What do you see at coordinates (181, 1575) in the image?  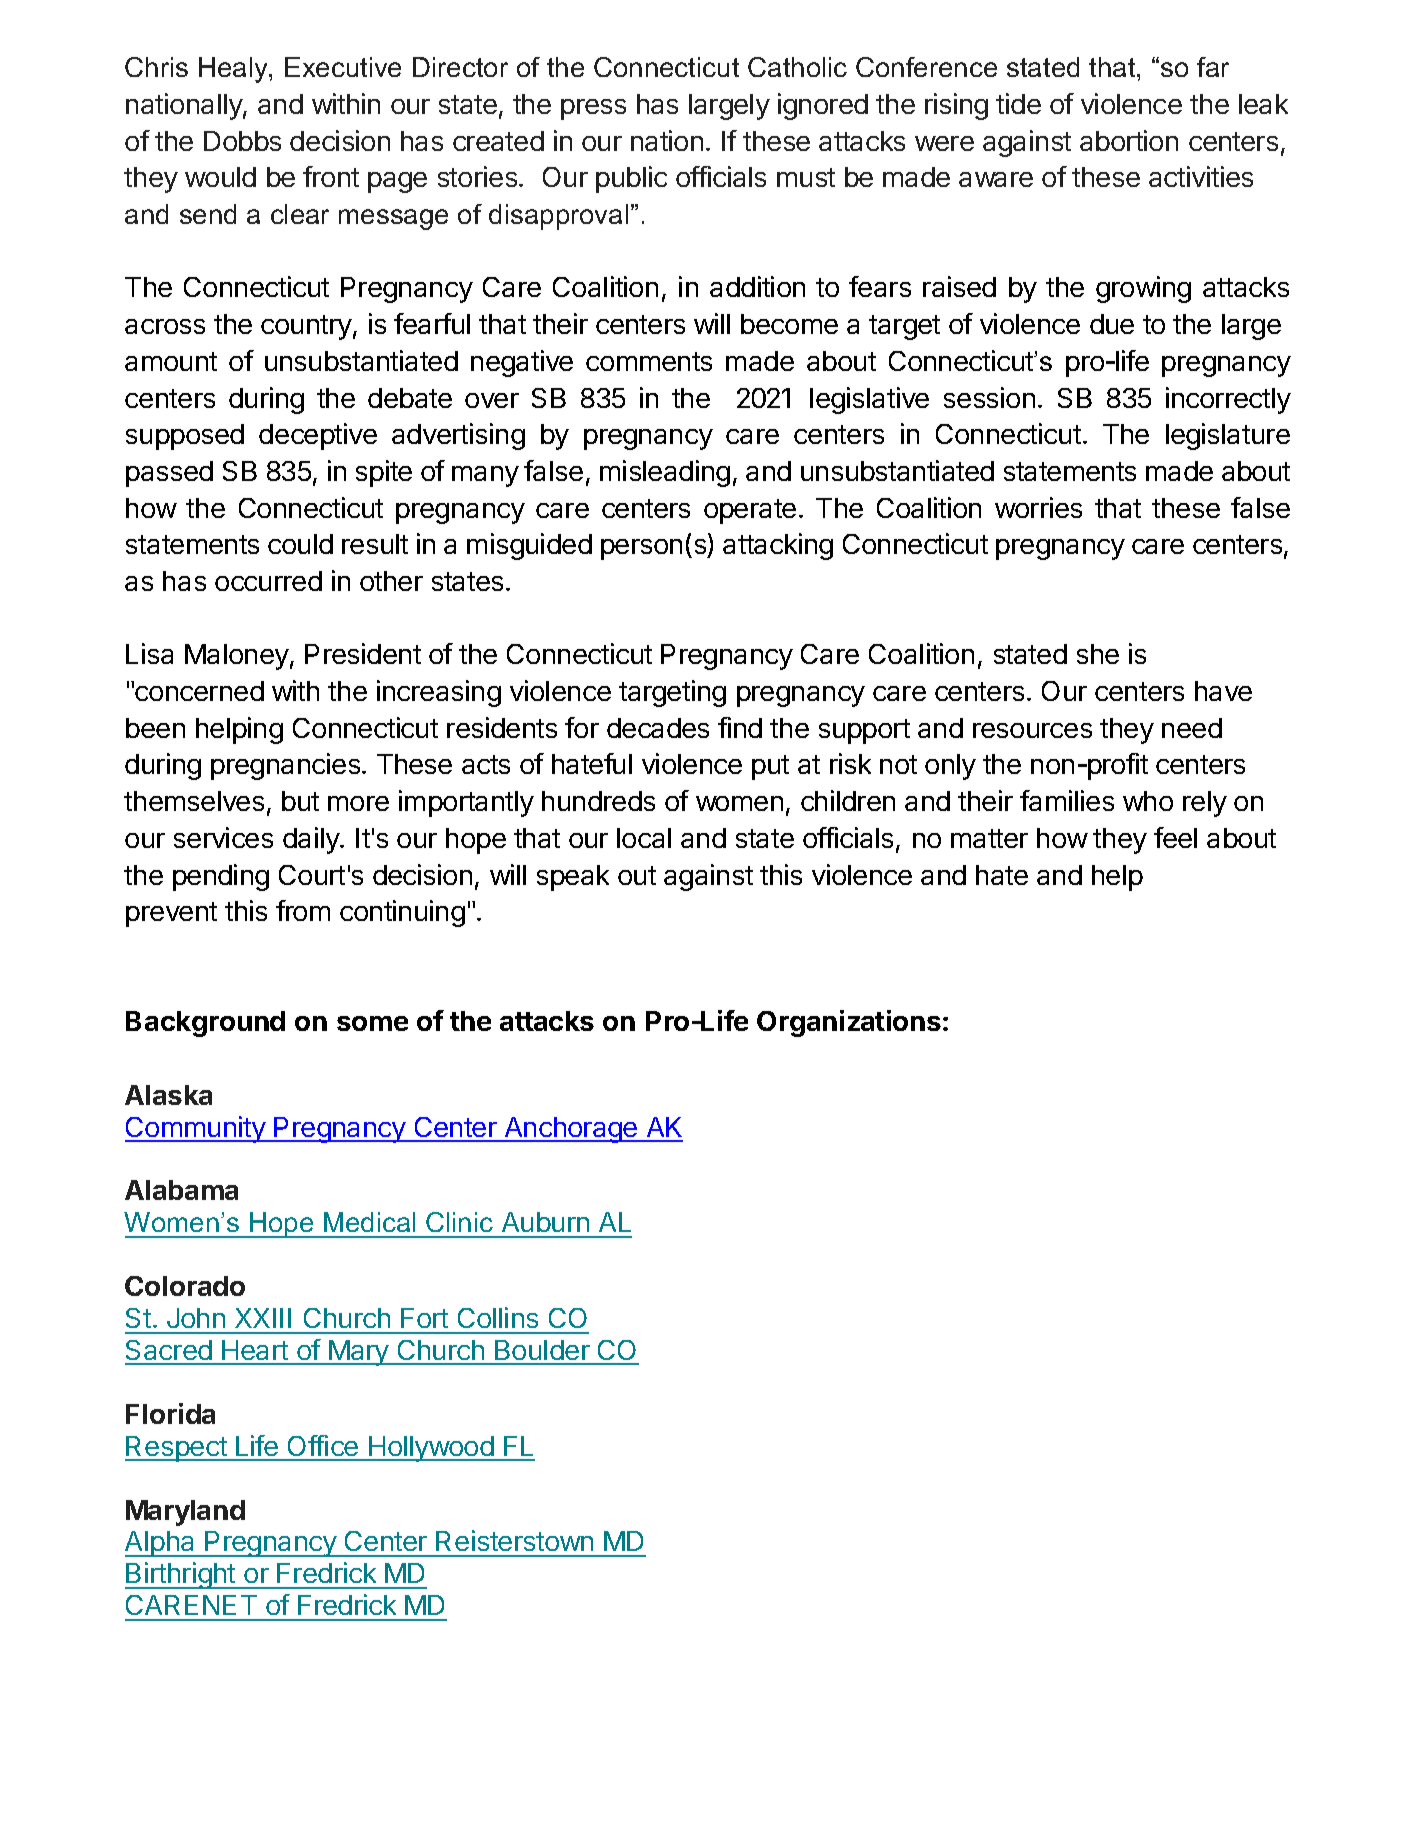 I see `Birthright` at bounding box center [181, 1575].
